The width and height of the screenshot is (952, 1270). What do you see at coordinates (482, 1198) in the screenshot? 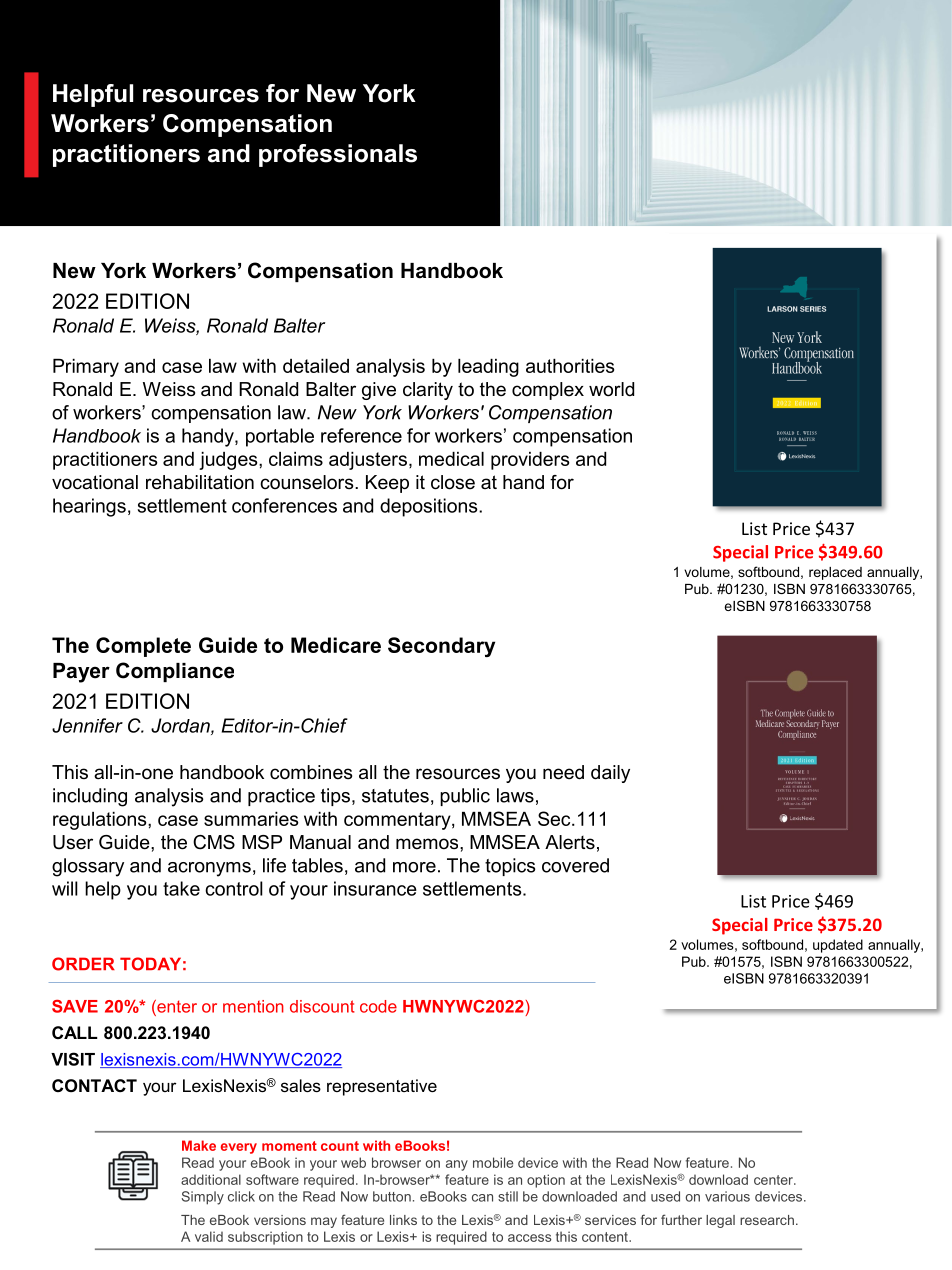
I see `can` at bounding box center [482, 1198].
